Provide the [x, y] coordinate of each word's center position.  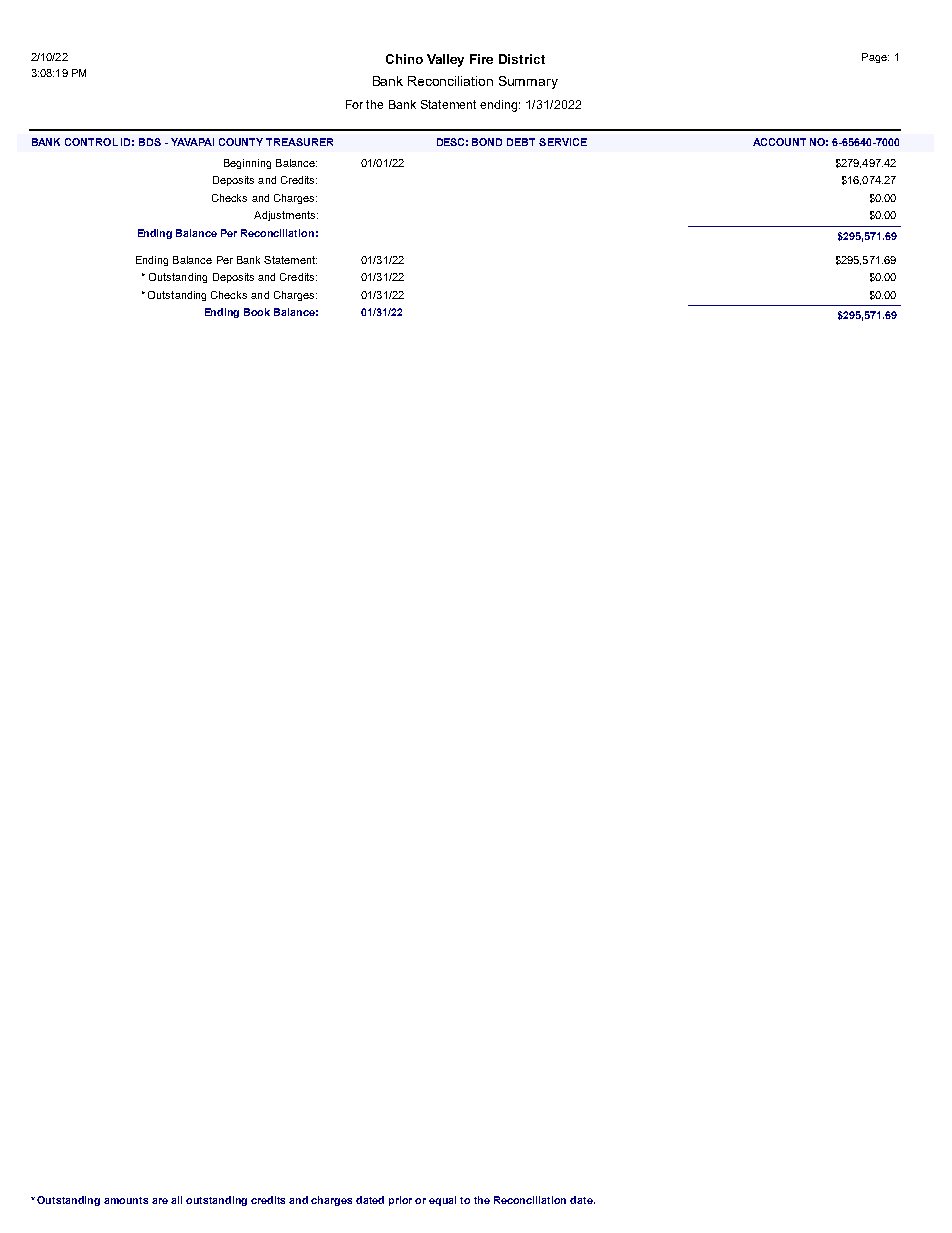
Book [257, 312]
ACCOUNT [779, 142]
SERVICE [563, 142]
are [160, 1201]
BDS [150, 142]
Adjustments [286, 216]
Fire [481, 59]
